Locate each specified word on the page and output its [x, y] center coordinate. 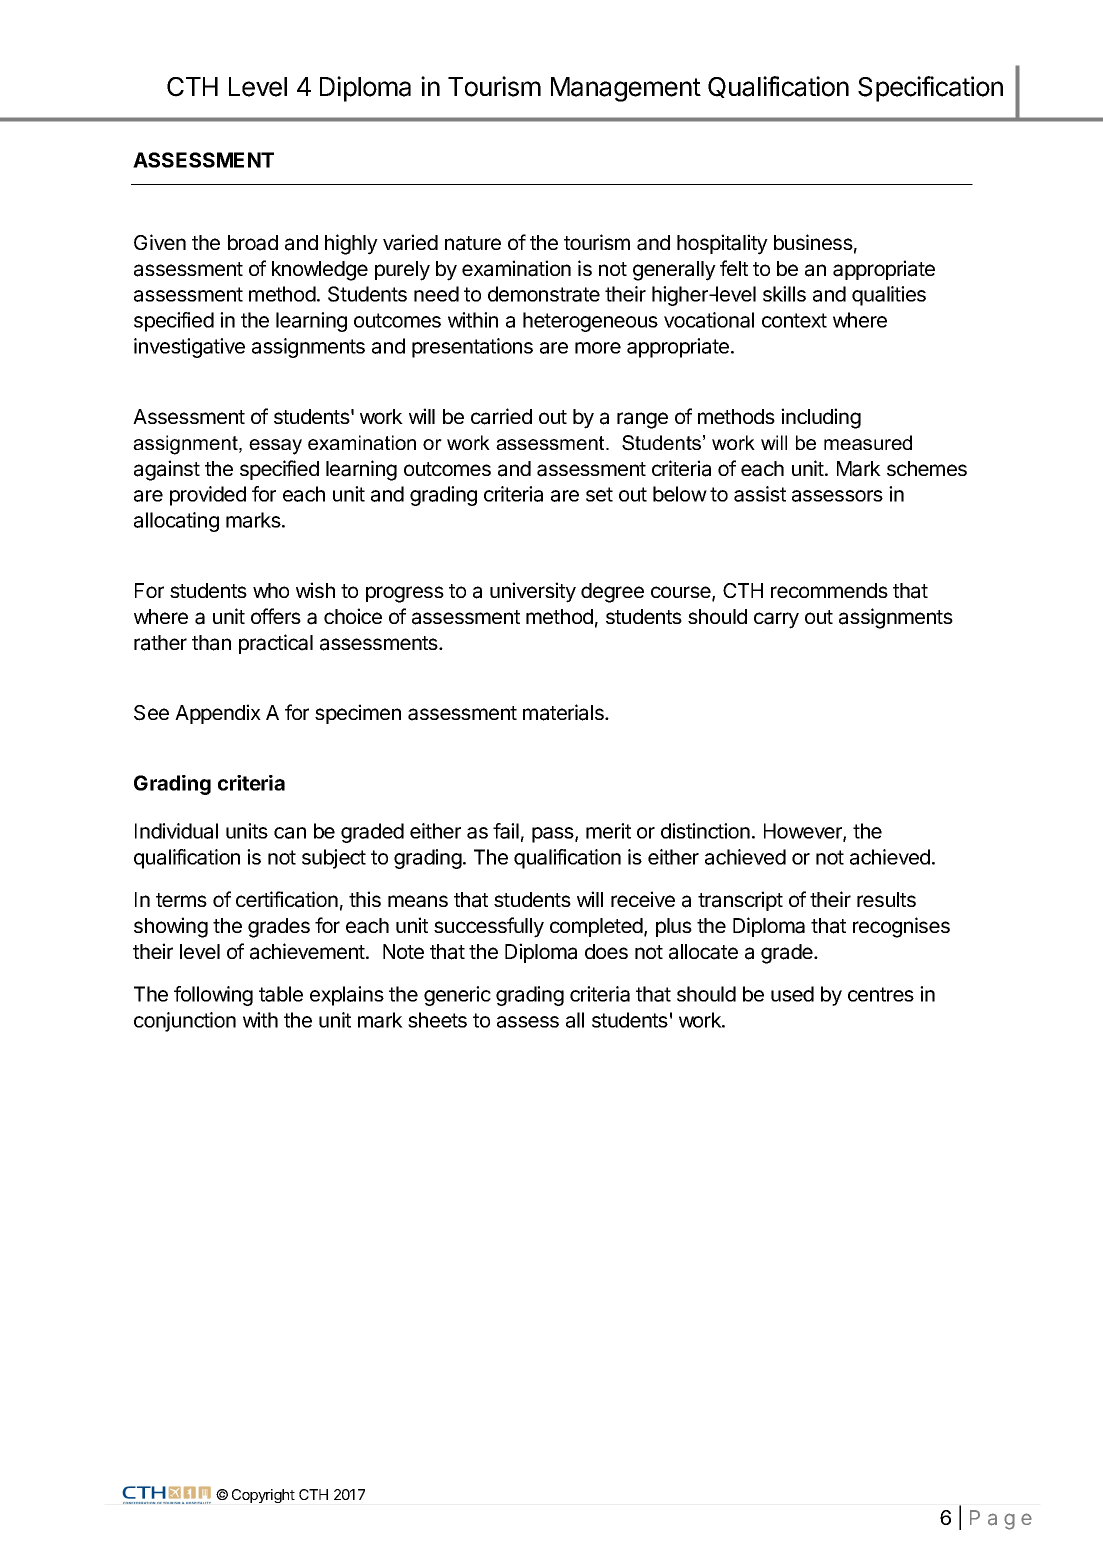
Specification [930, 89]
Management [626, 89]
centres [881, 994]
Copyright [263, 1496]
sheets [437, 1020]
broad [253, 243]
